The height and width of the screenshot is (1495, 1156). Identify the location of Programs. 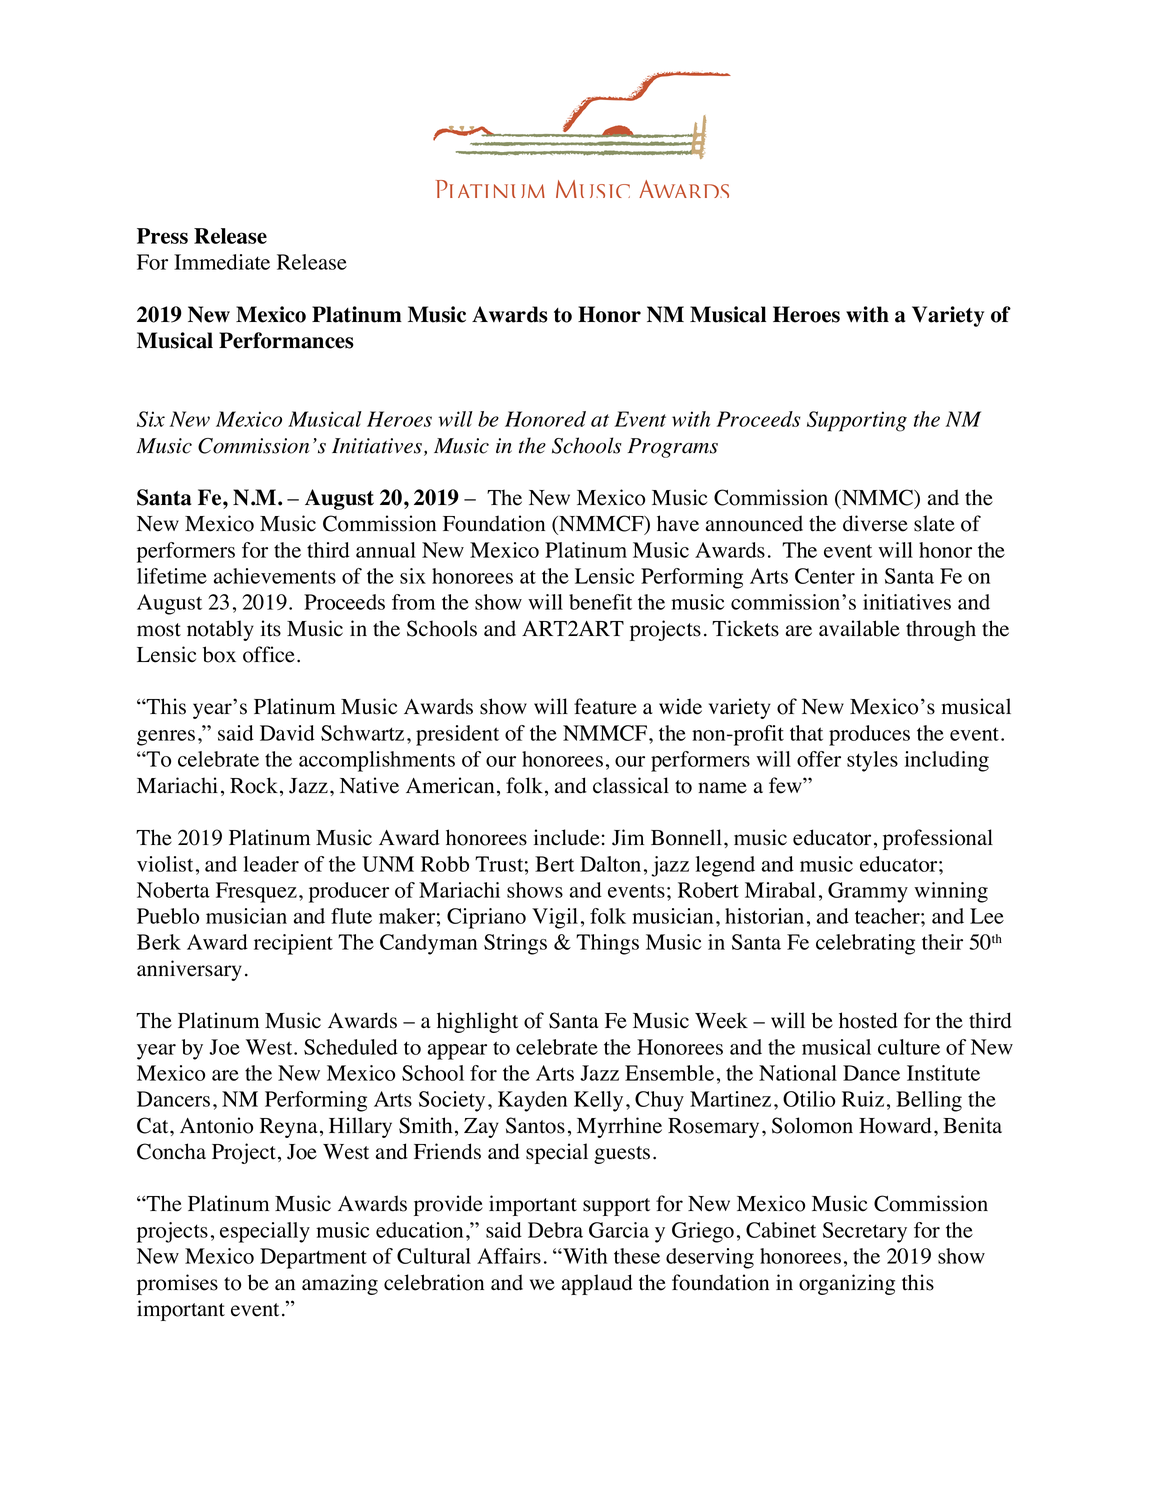
(673, 448).
